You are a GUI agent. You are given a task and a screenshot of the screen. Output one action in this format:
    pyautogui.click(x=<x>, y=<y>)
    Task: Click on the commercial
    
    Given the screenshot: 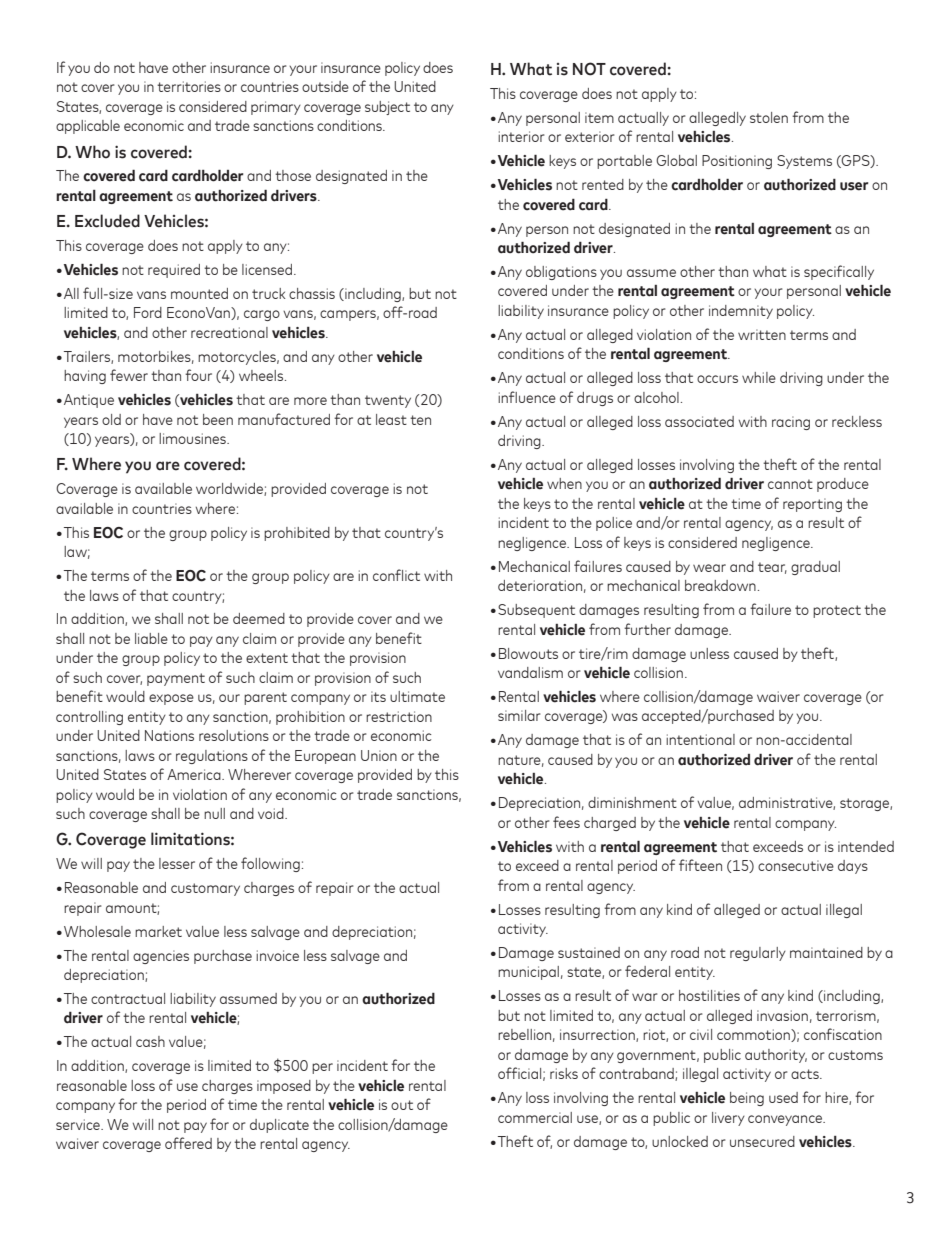 What is the action you would take?
    pyautogui.click(x=535, y=1117)
